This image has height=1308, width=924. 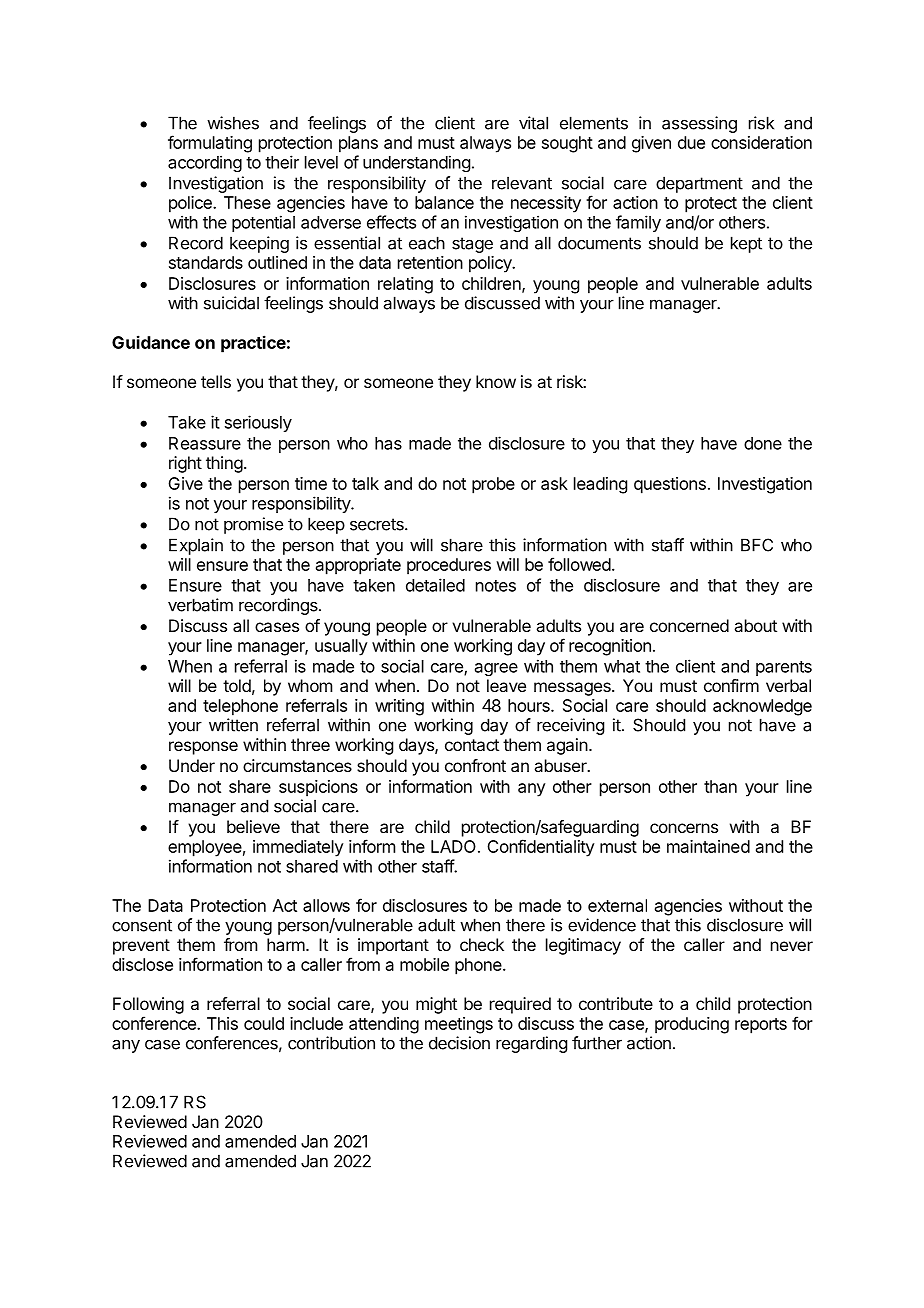 I want to click on concerned, so click(x=689, y=625).
